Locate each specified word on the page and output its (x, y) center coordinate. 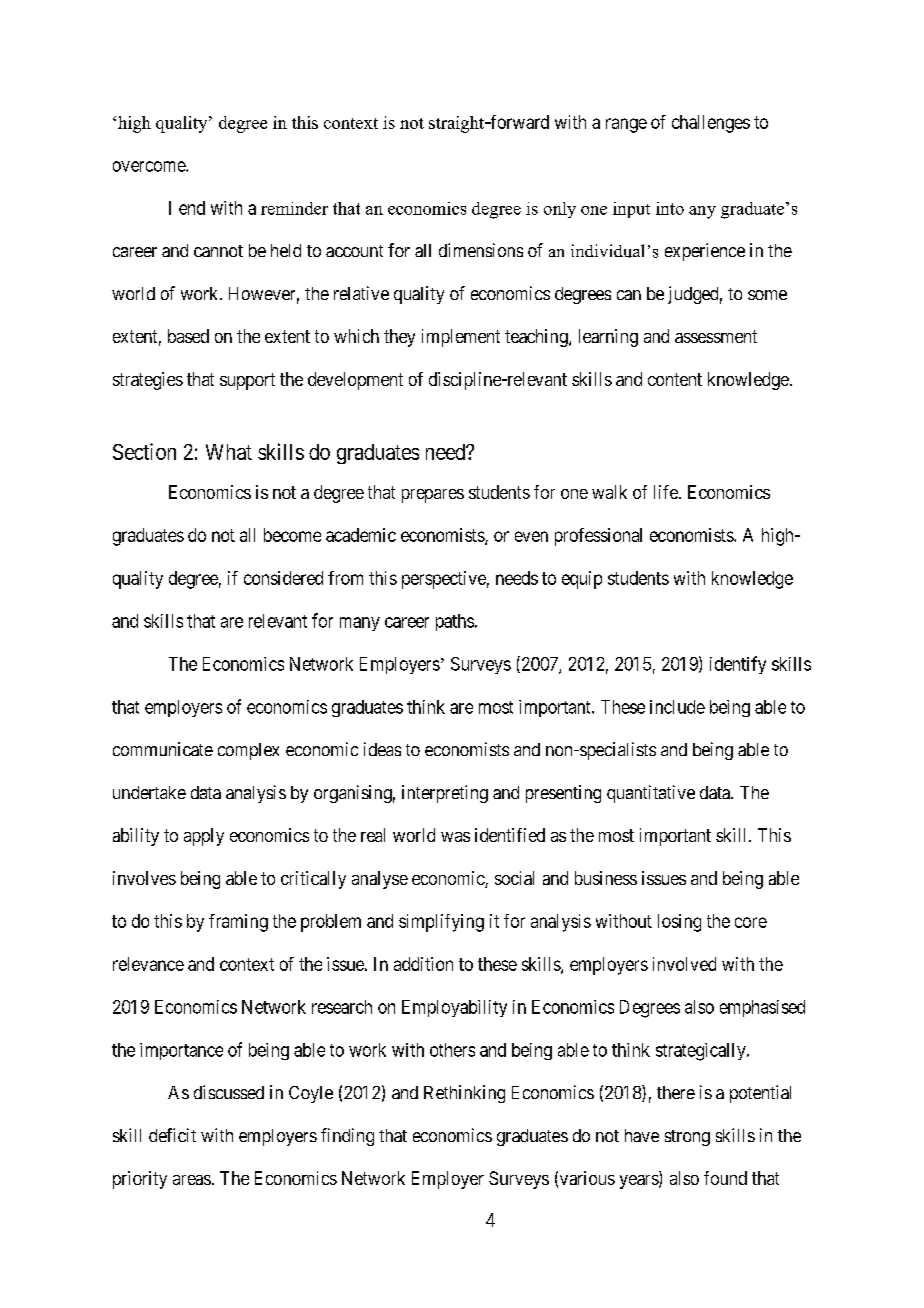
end (192, 208)
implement (461, 338)
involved (684, 964)
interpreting (445, 794)
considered (283, 578)
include (677, 707)
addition (423, 964)
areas (192, 1180)
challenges (711, 124)
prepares (433, 496)
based (188, 336)
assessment (716, 336)
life (667, 492)
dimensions (481, 250)
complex (248, 751)
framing (238, 923)
